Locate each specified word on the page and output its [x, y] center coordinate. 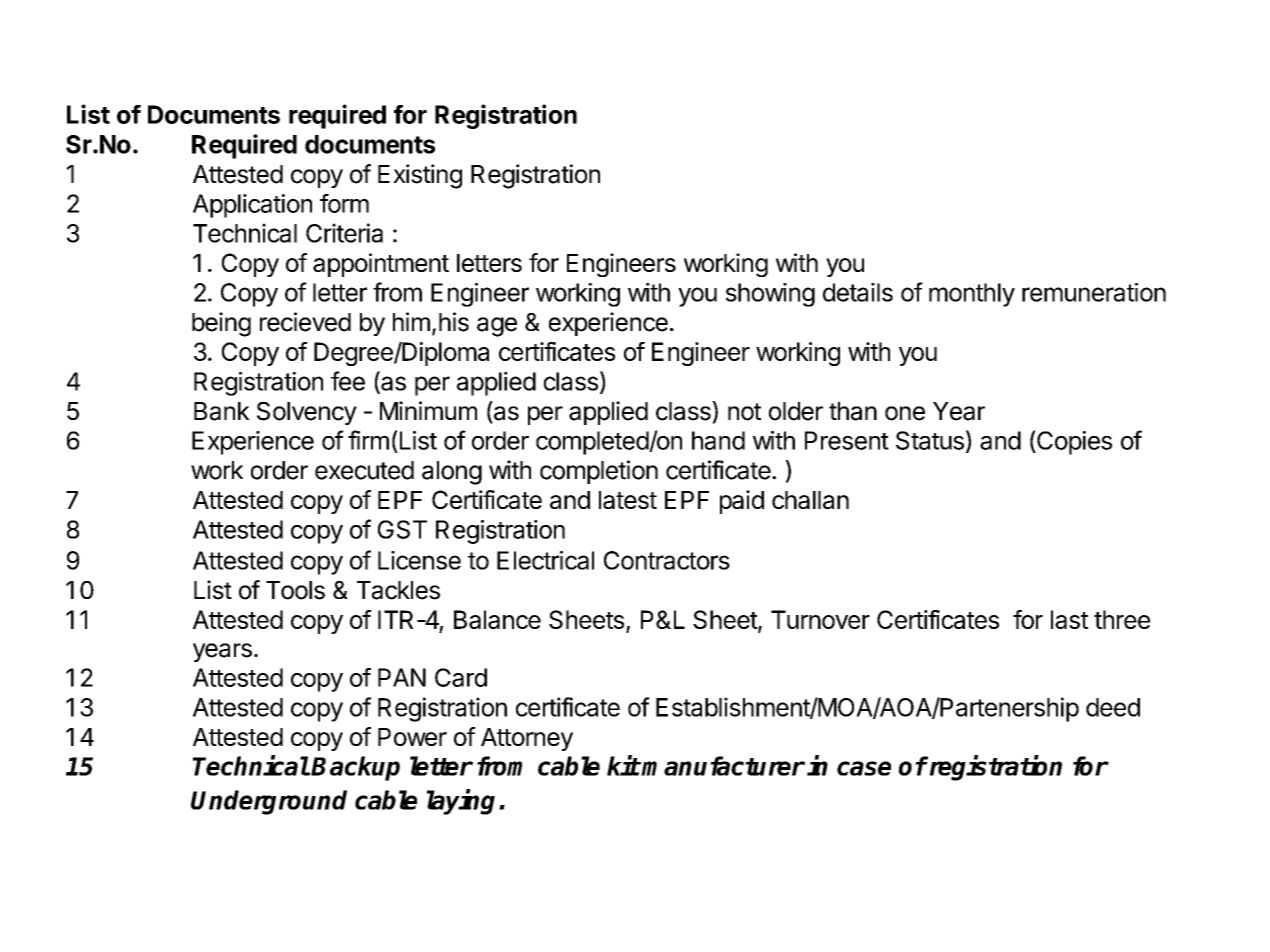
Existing [420, 176]
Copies [1073, 442]
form [344, 203]
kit [623, 765]
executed [364, 470]
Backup [355, 768]
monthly [972, 295]
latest [628, 500]
